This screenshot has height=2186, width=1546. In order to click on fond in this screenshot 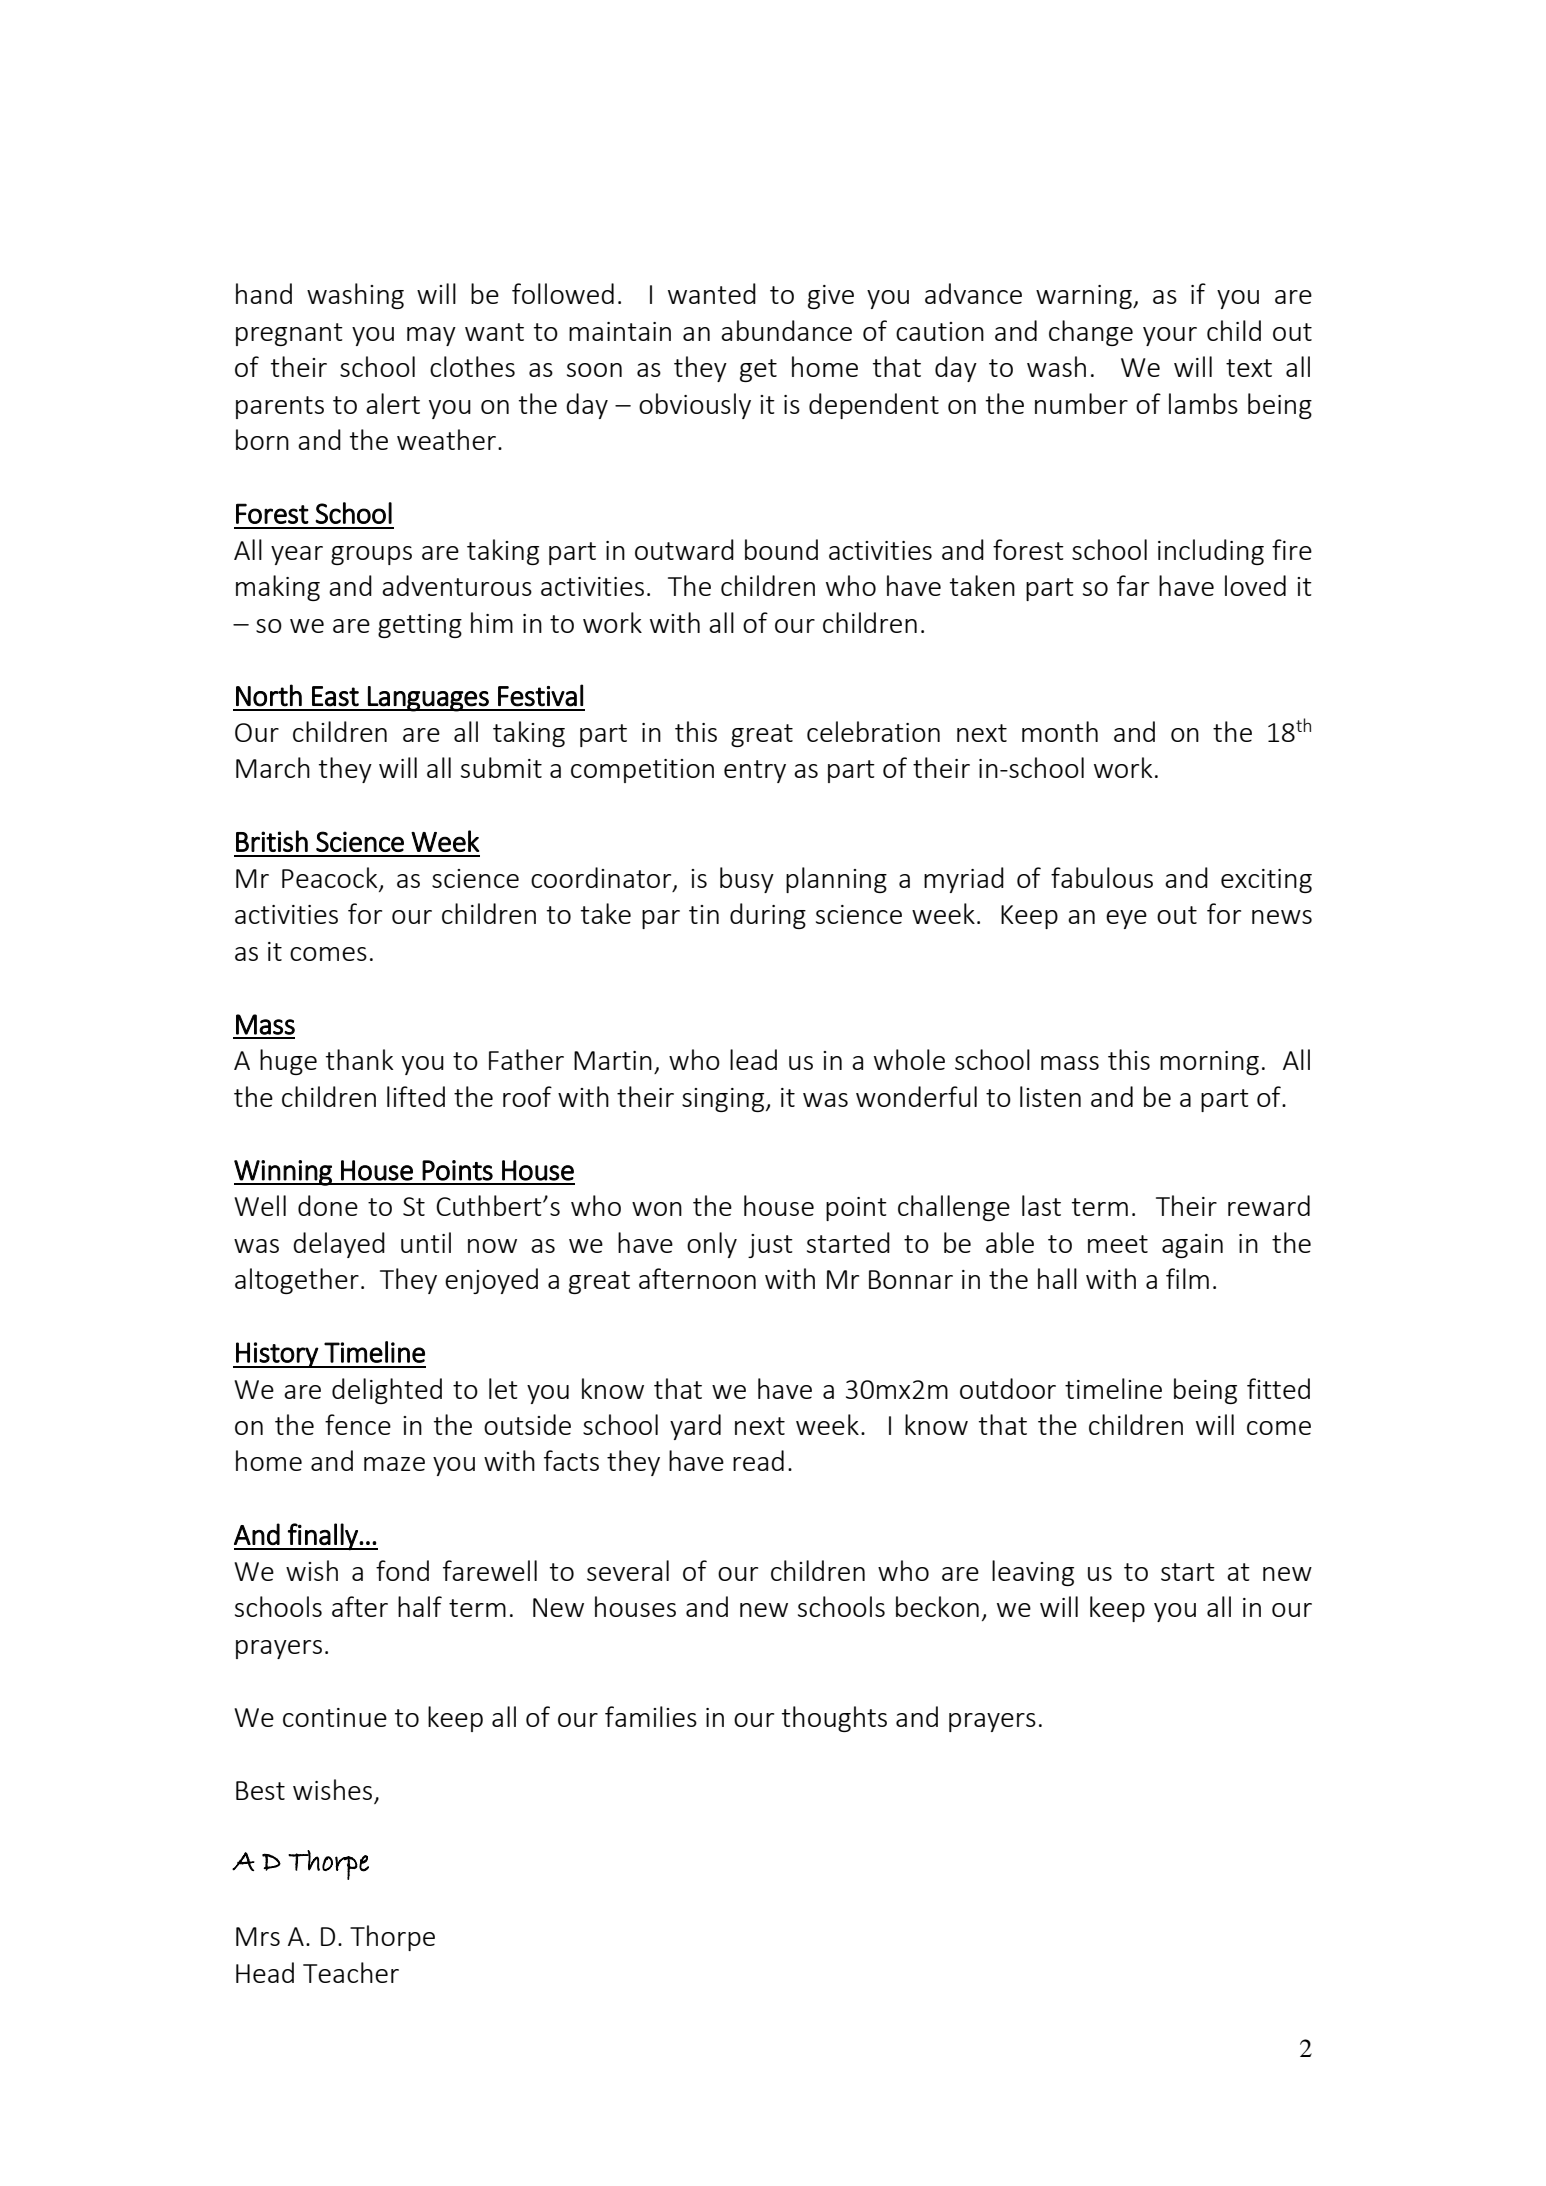, I will do `click(402, 1570)`.
